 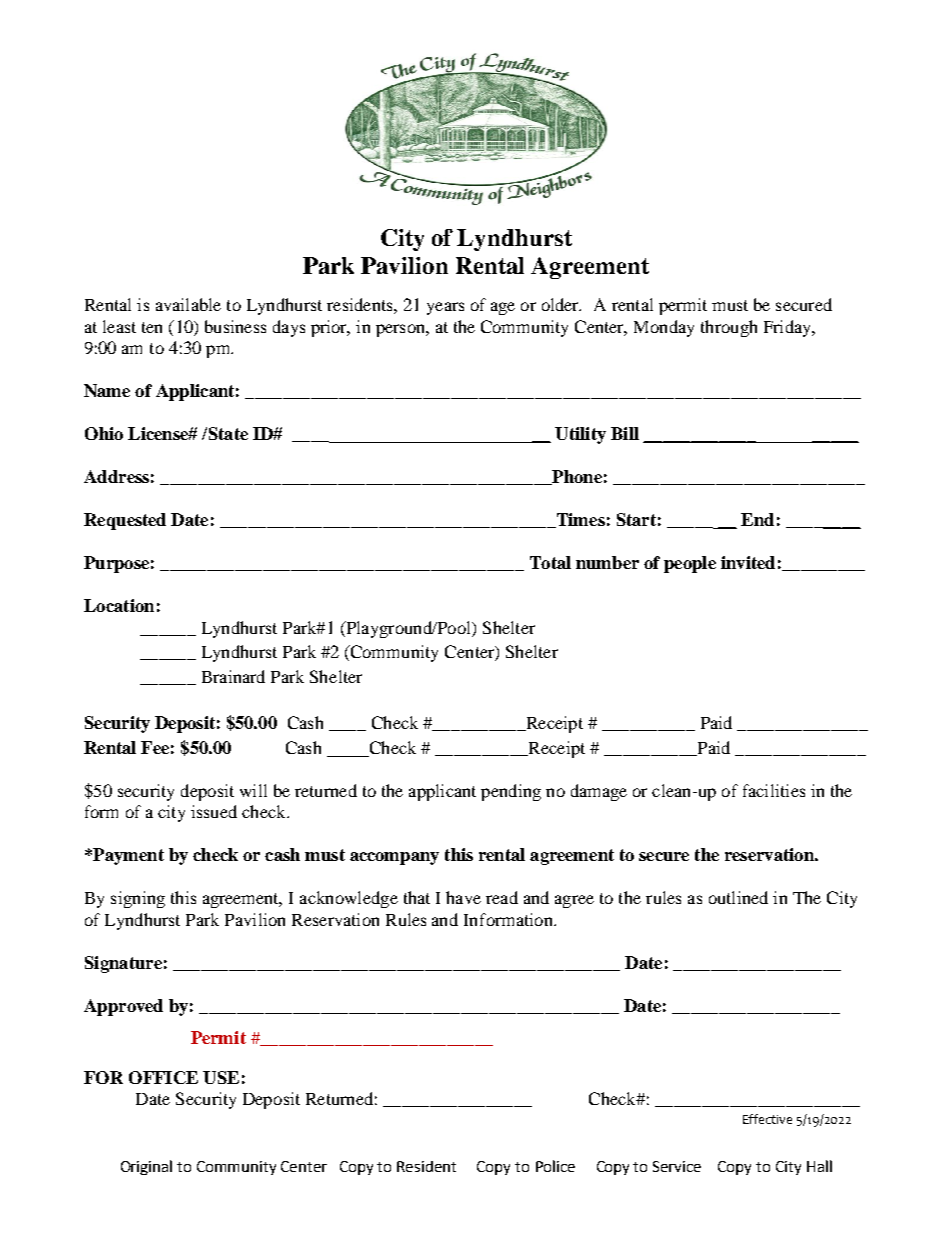 What do you see at coordinates (146, 1167) in the image?
I see `Original` at bounding box center [146, 1167].
